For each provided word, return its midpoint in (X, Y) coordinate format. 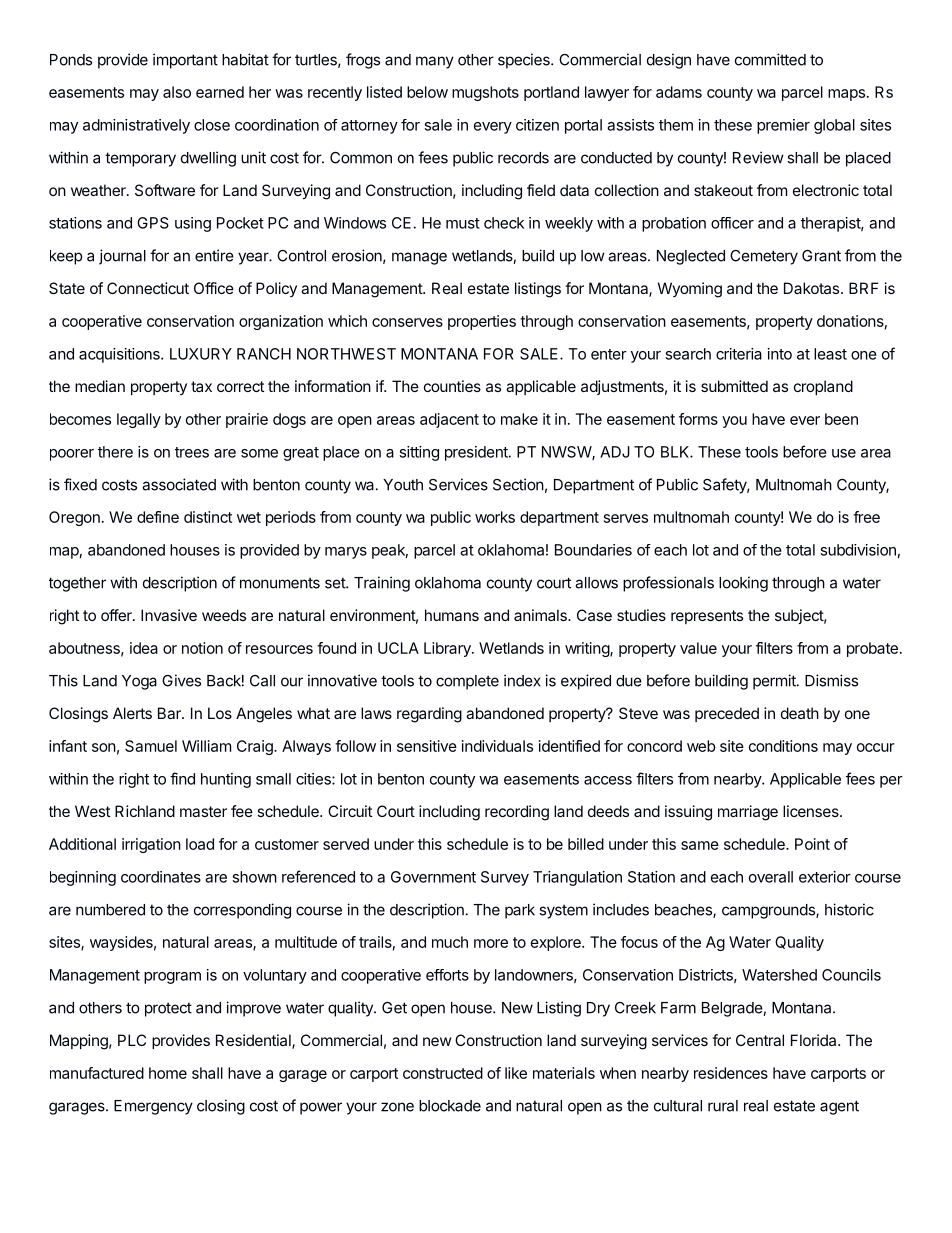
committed (770, 59)
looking (743, 584)
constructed (443, 1073)
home (168, 1073)
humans (452, 615)
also (177, 92)
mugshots (485, 93)
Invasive (169, 615)
